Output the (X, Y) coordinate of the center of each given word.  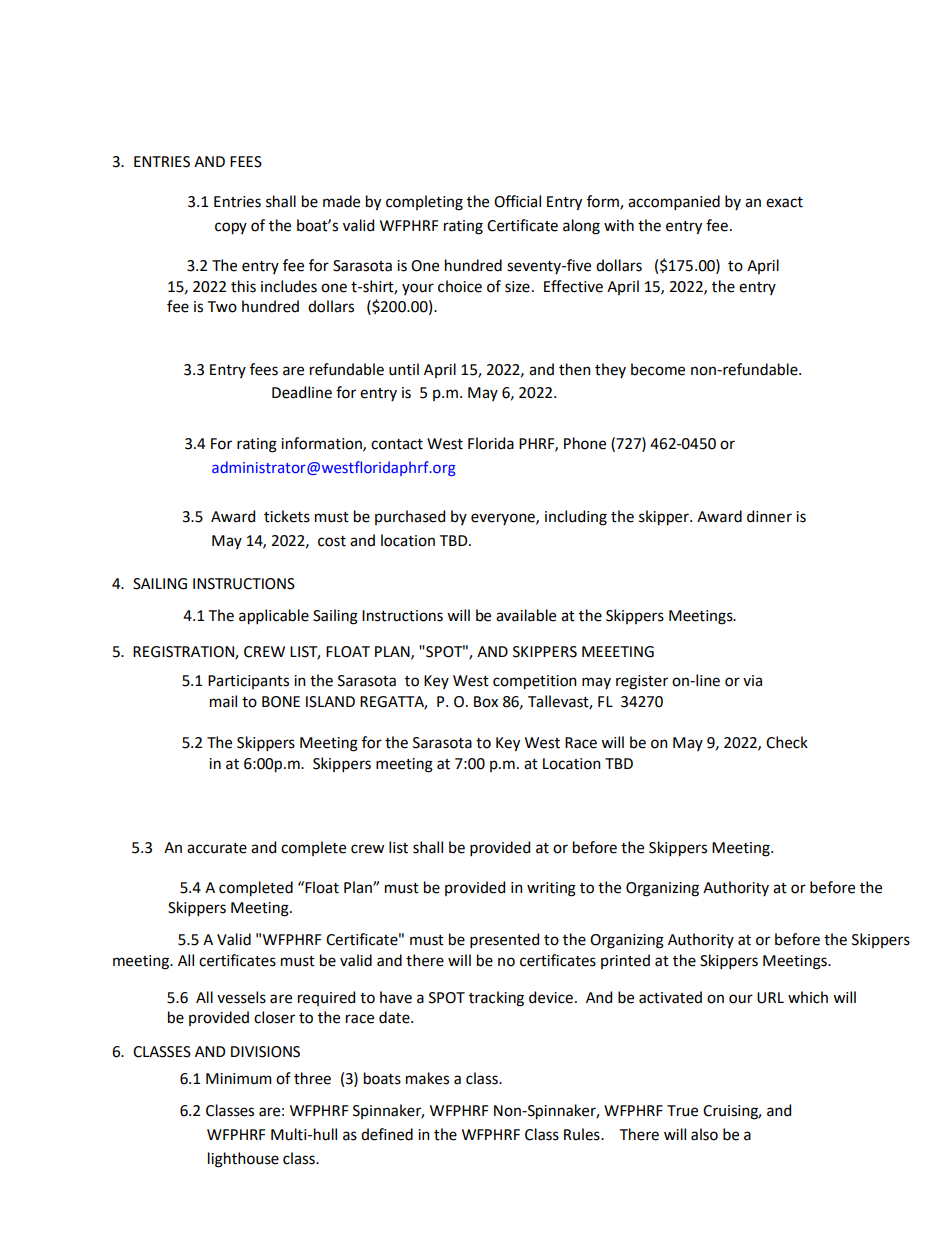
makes (427, 1078)
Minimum (239, 1079)
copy (231, 228)
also (704, 1134)
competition (535, 682)
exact (784, 202)
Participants (248, 682)
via (752, 681)
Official (517, 201)
